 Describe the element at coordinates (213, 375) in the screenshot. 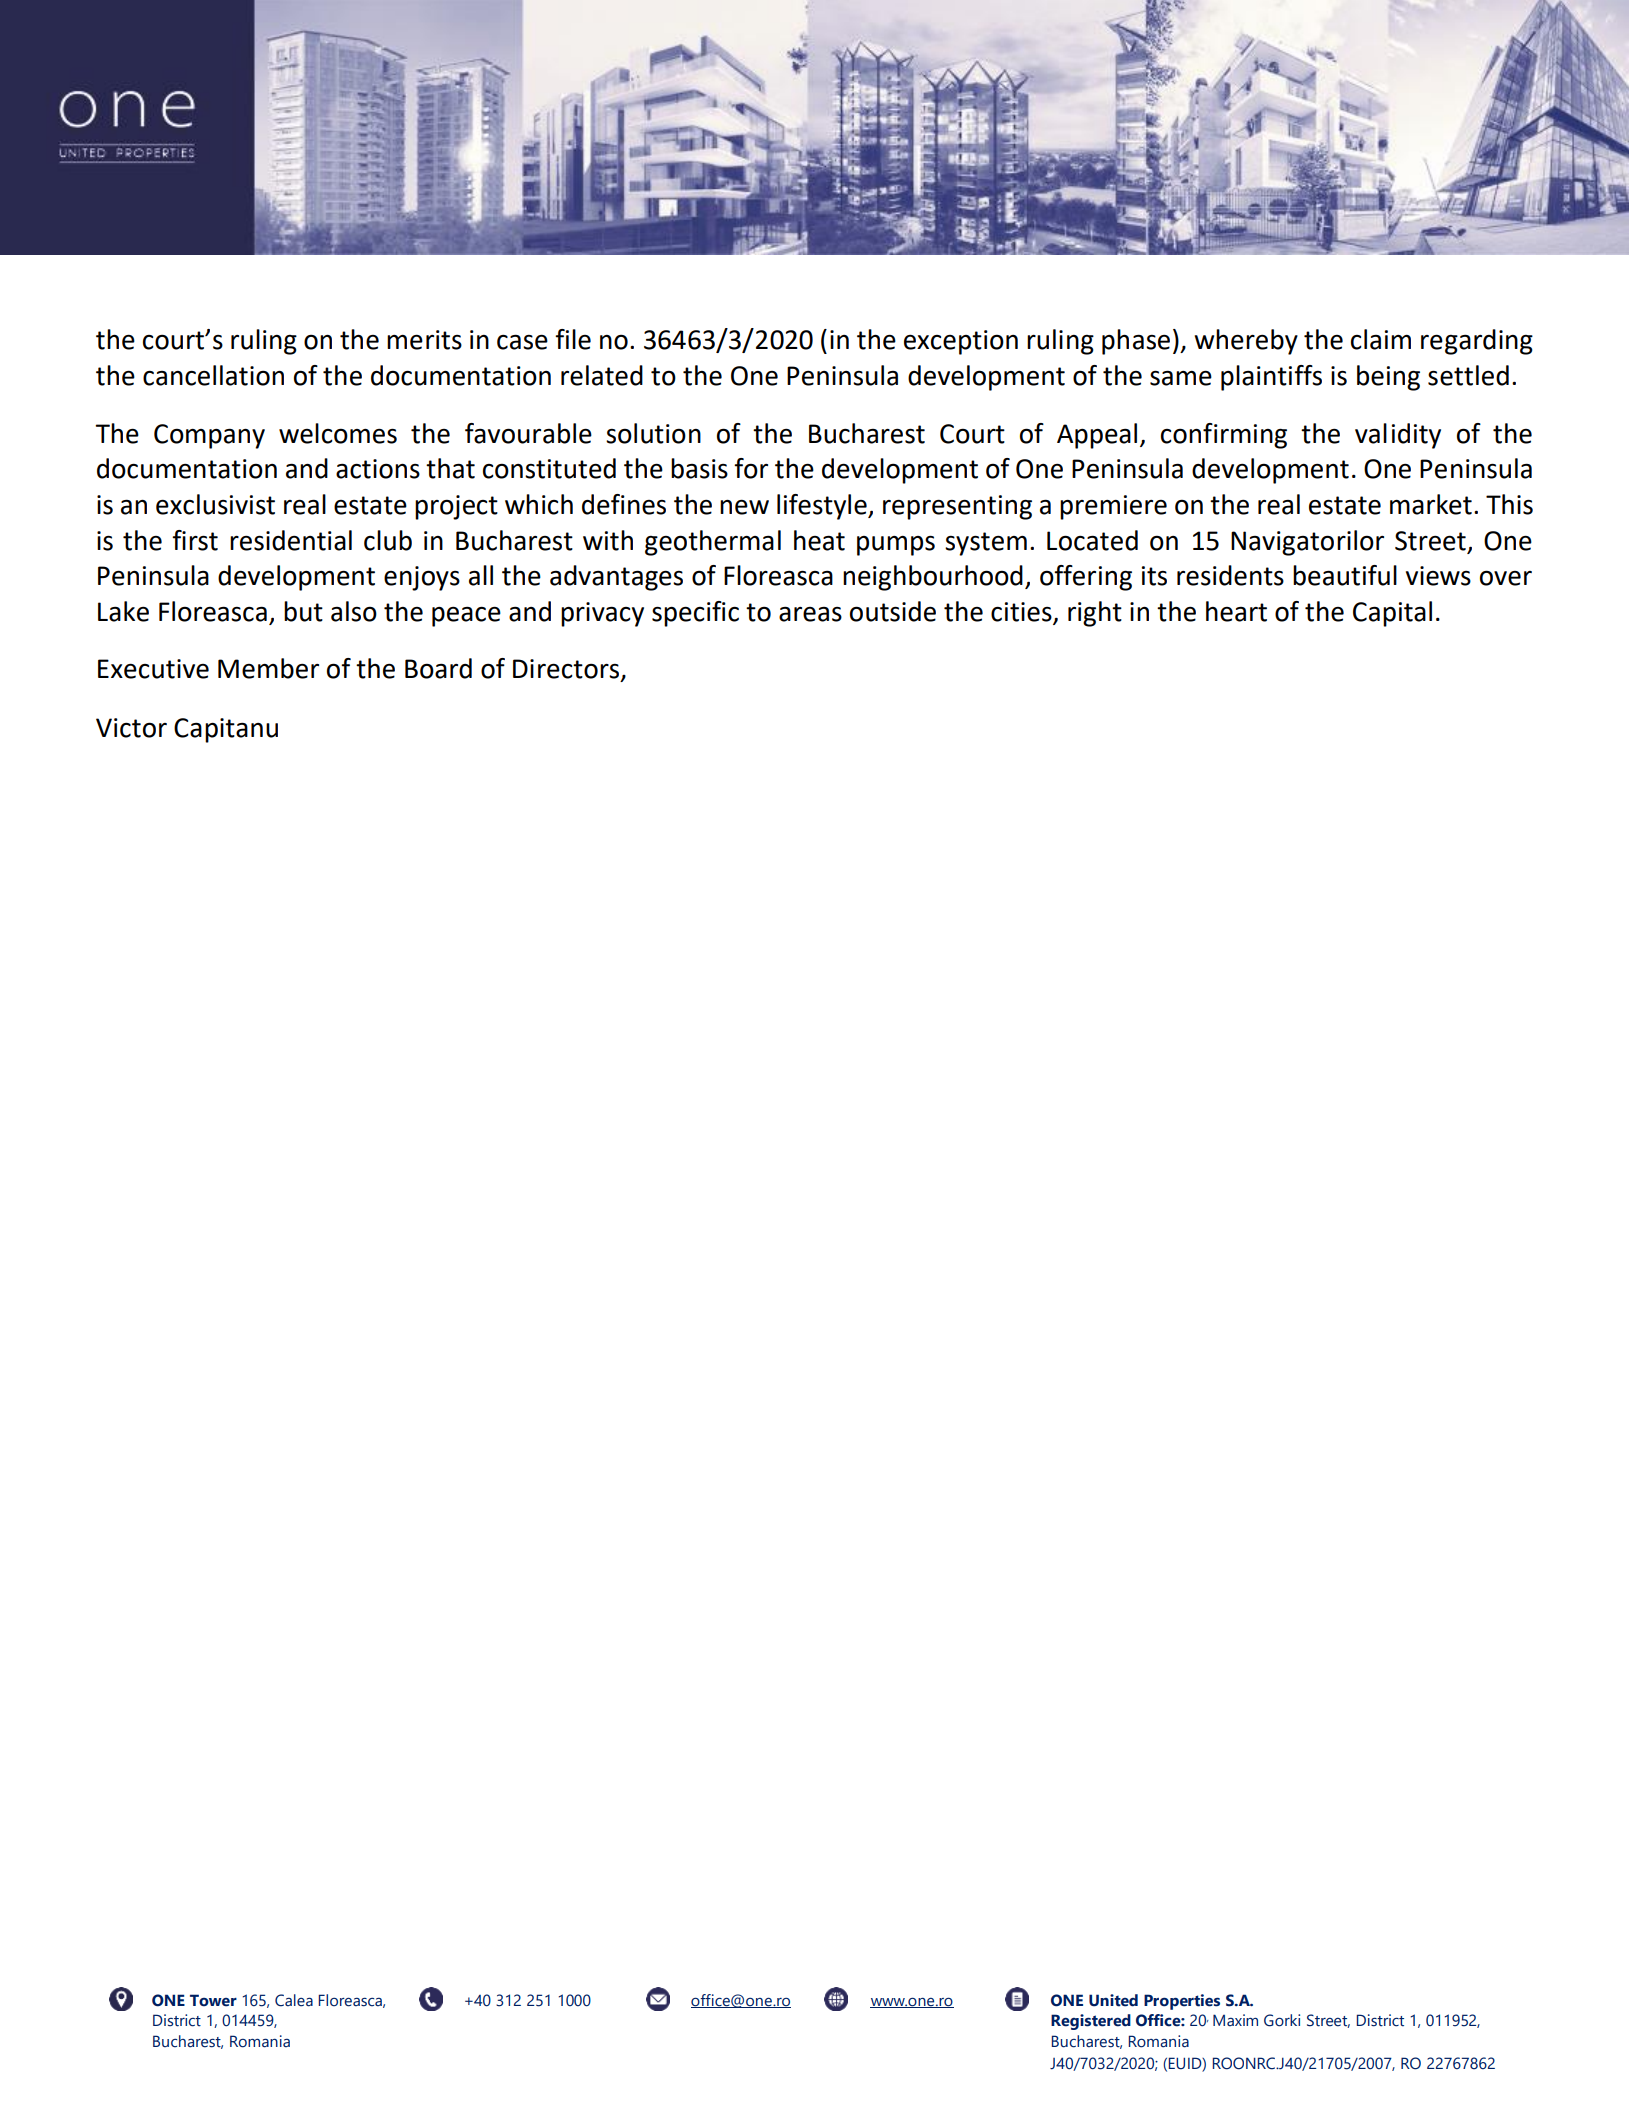

I see `cancellation` at that location.
